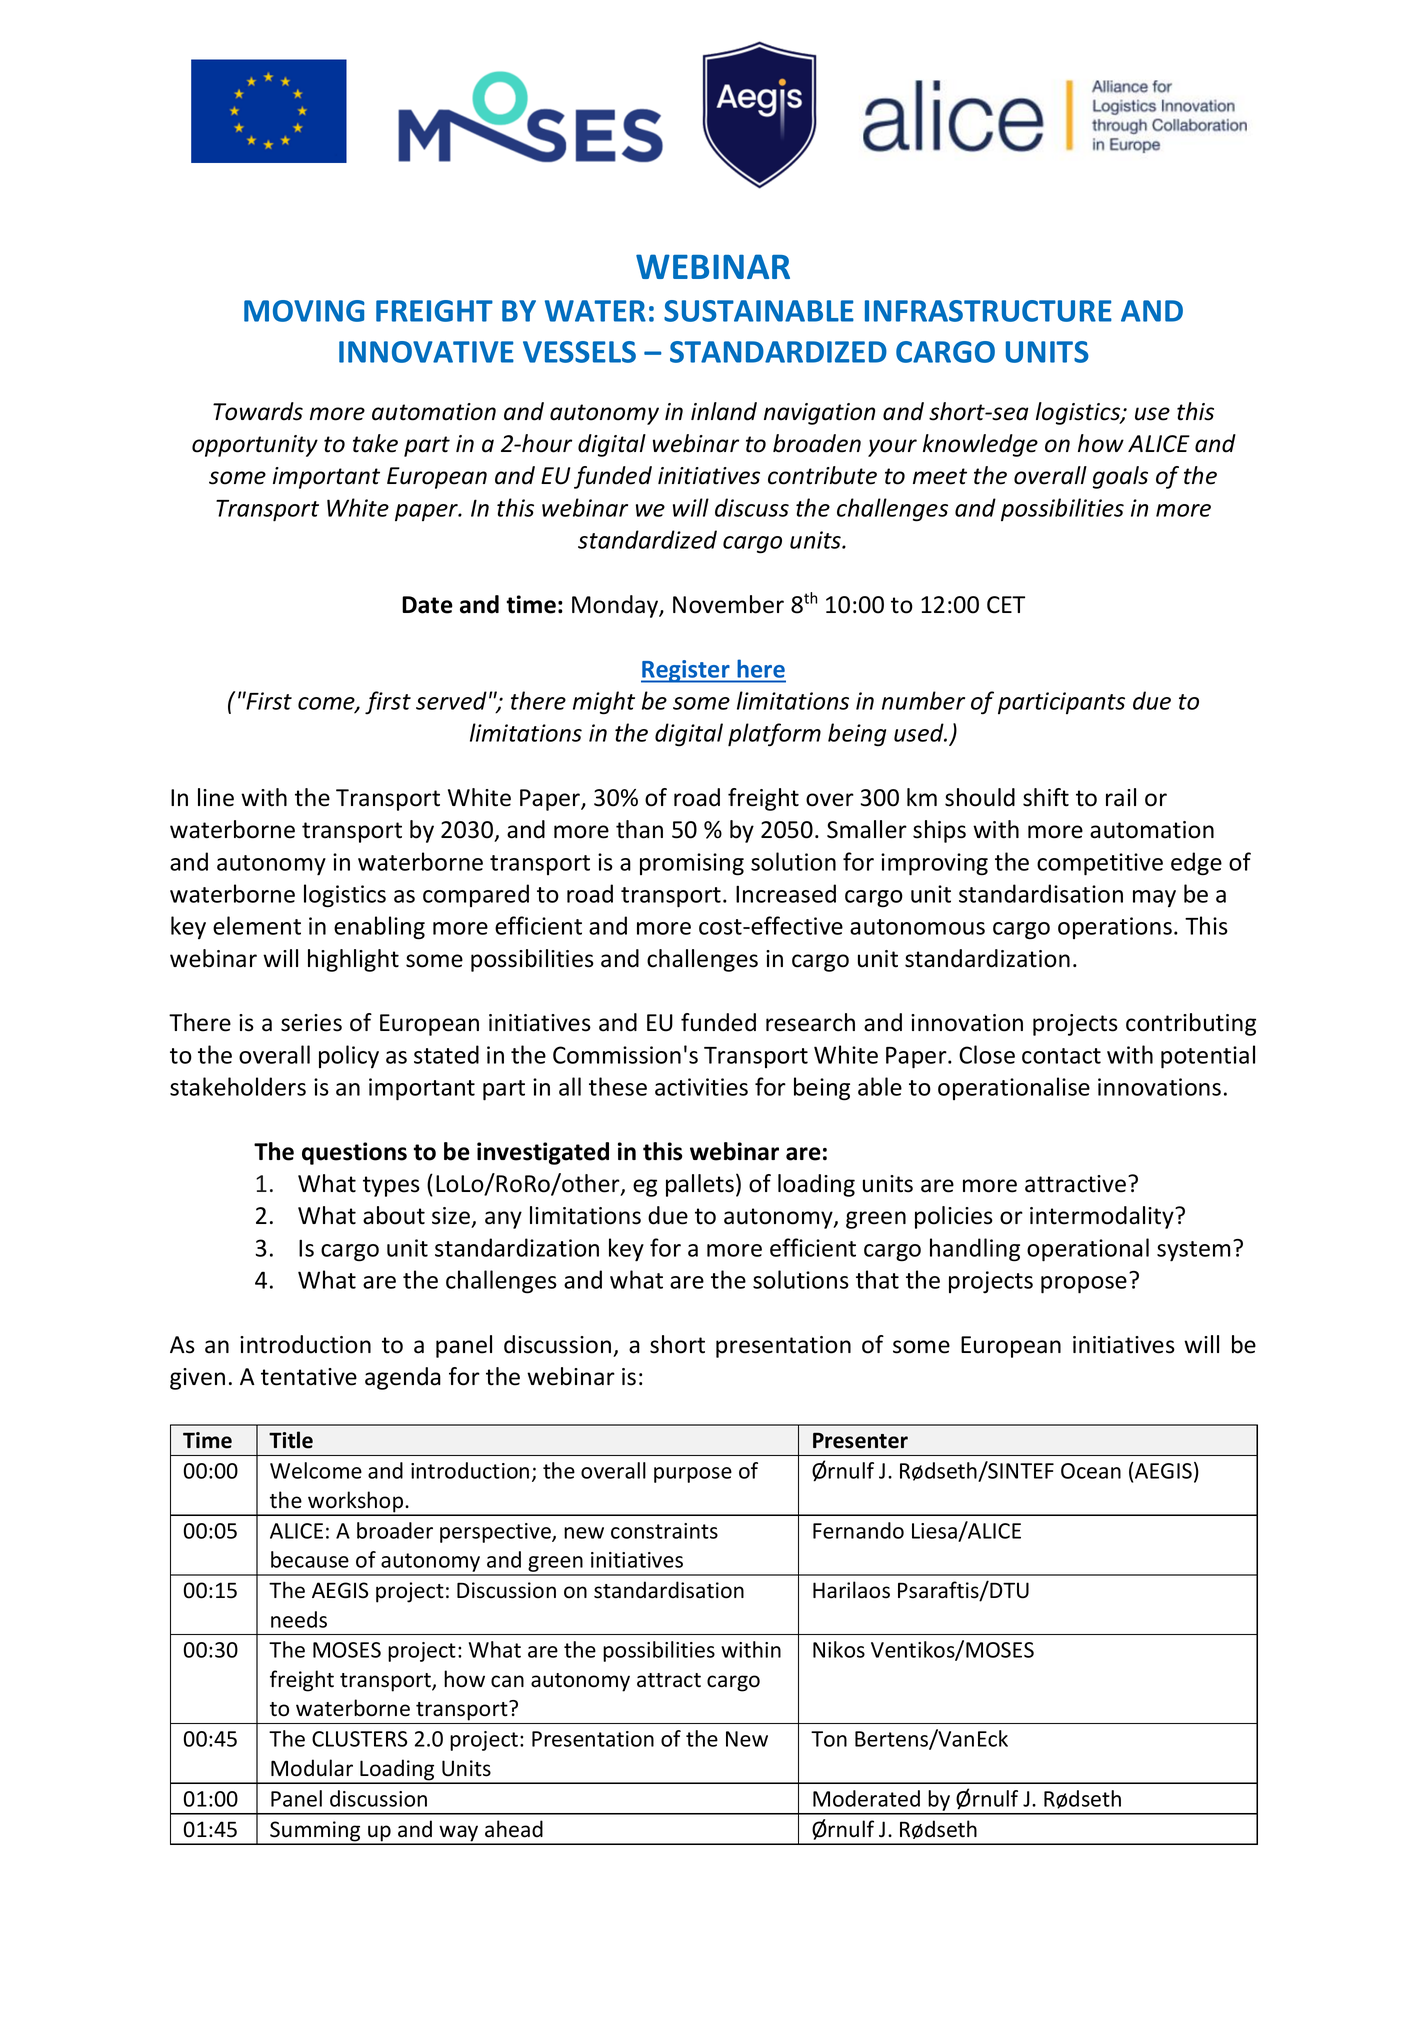 The width and height of the image is (1427, 2017). Describe the element at coordinates (724, 411) in the image. I see `inland` at that location.
